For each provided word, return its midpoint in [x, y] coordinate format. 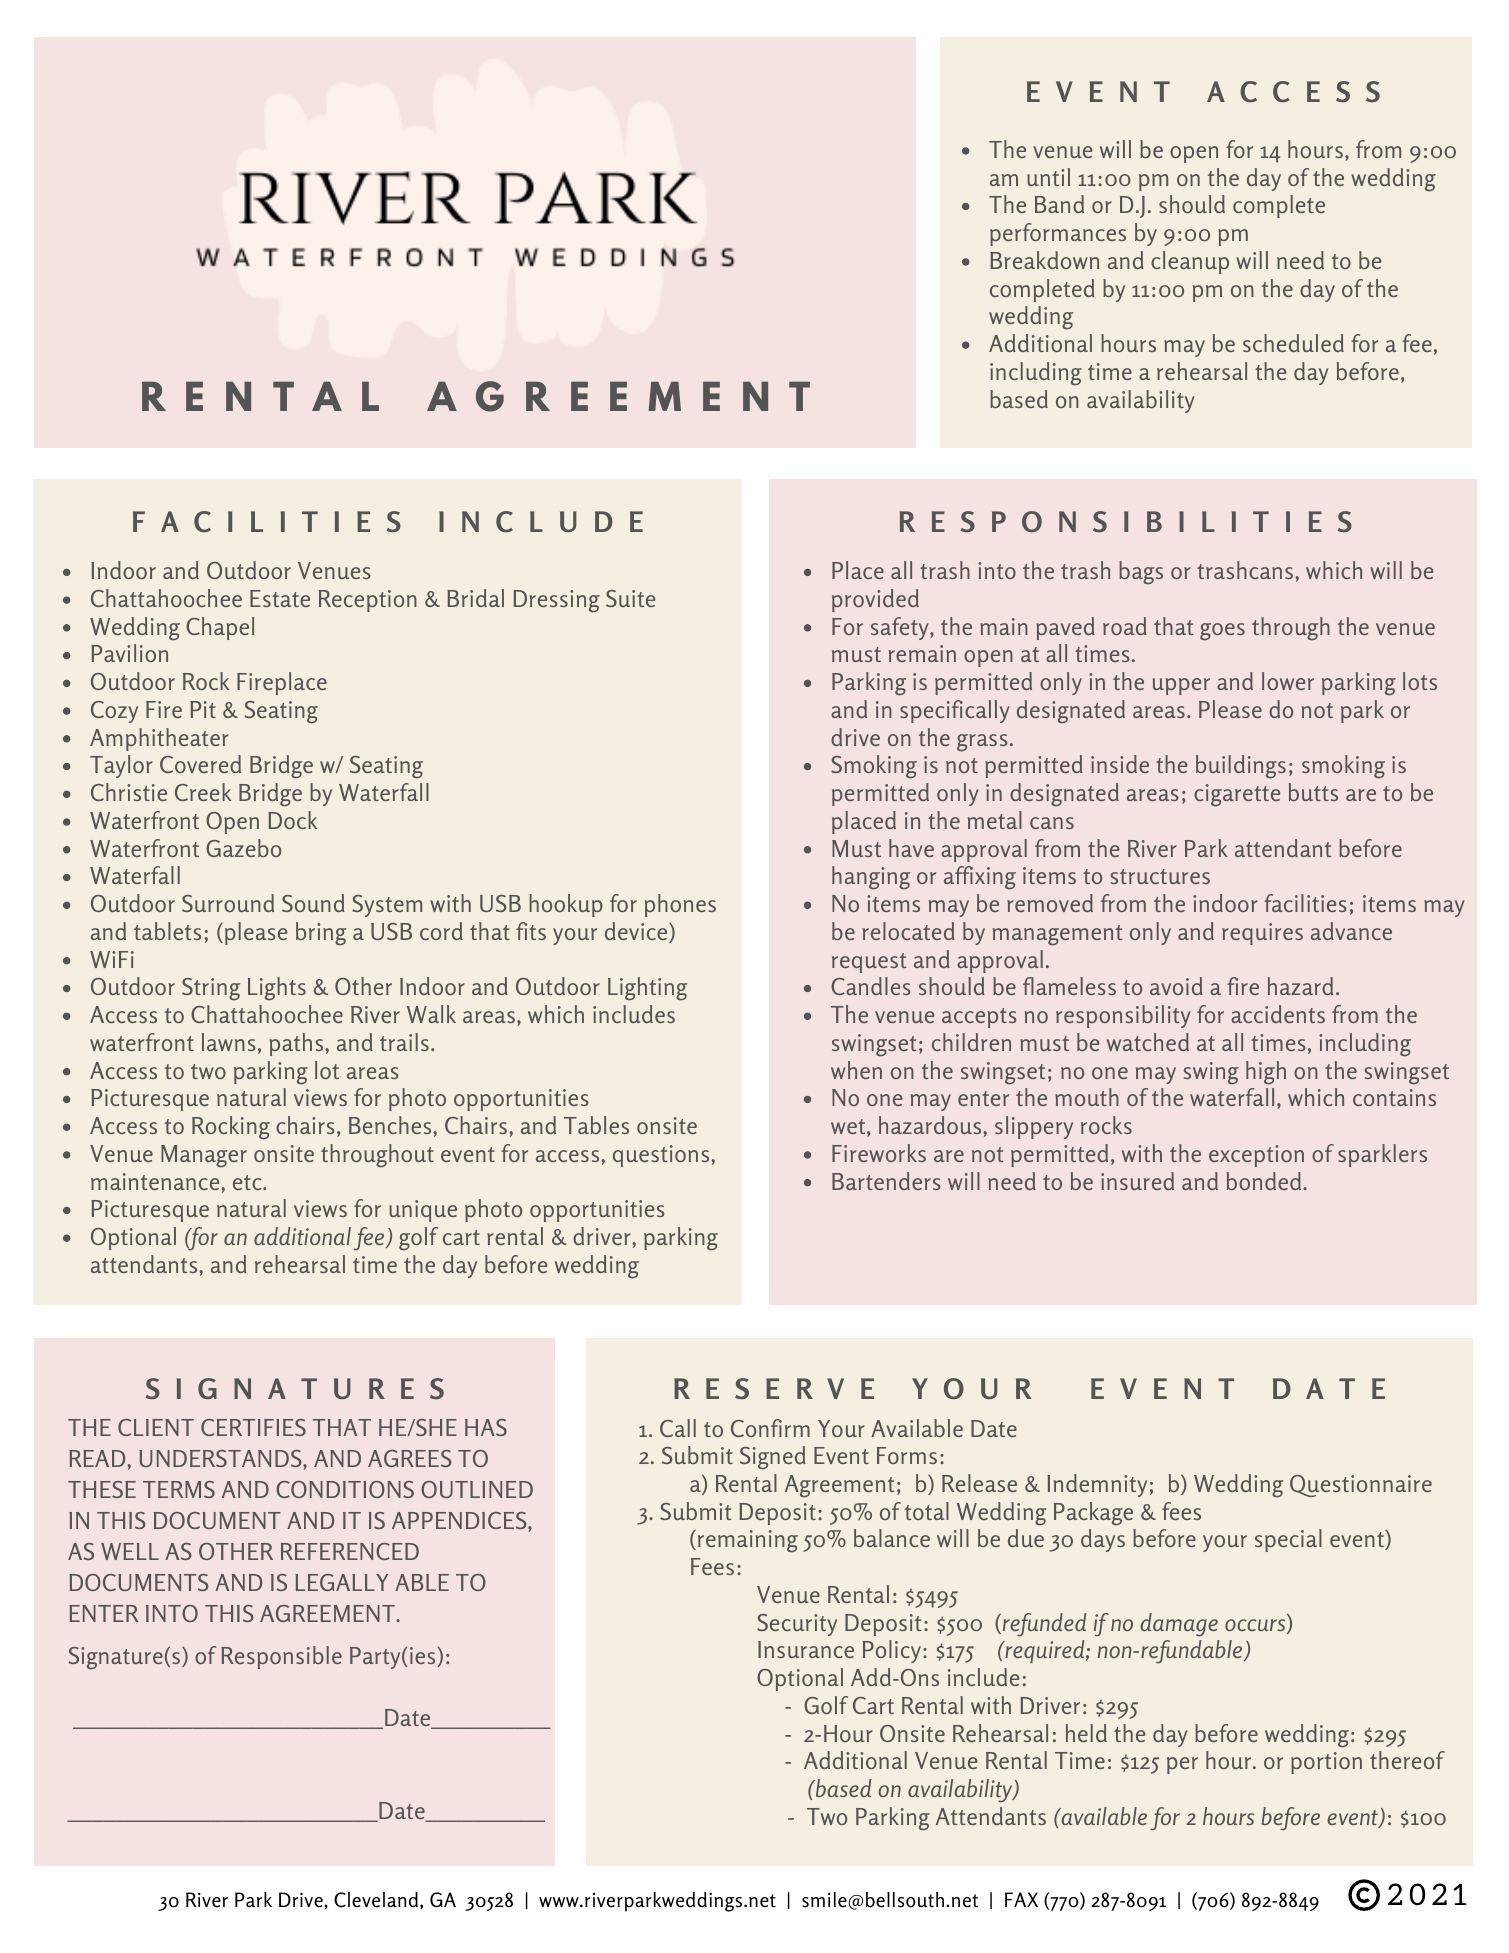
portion [1326, 1763]
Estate [280, 598]
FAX [1021, 1899]
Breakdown [1044, 260]
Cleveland [377, 1900]
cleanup [1190, 262]
